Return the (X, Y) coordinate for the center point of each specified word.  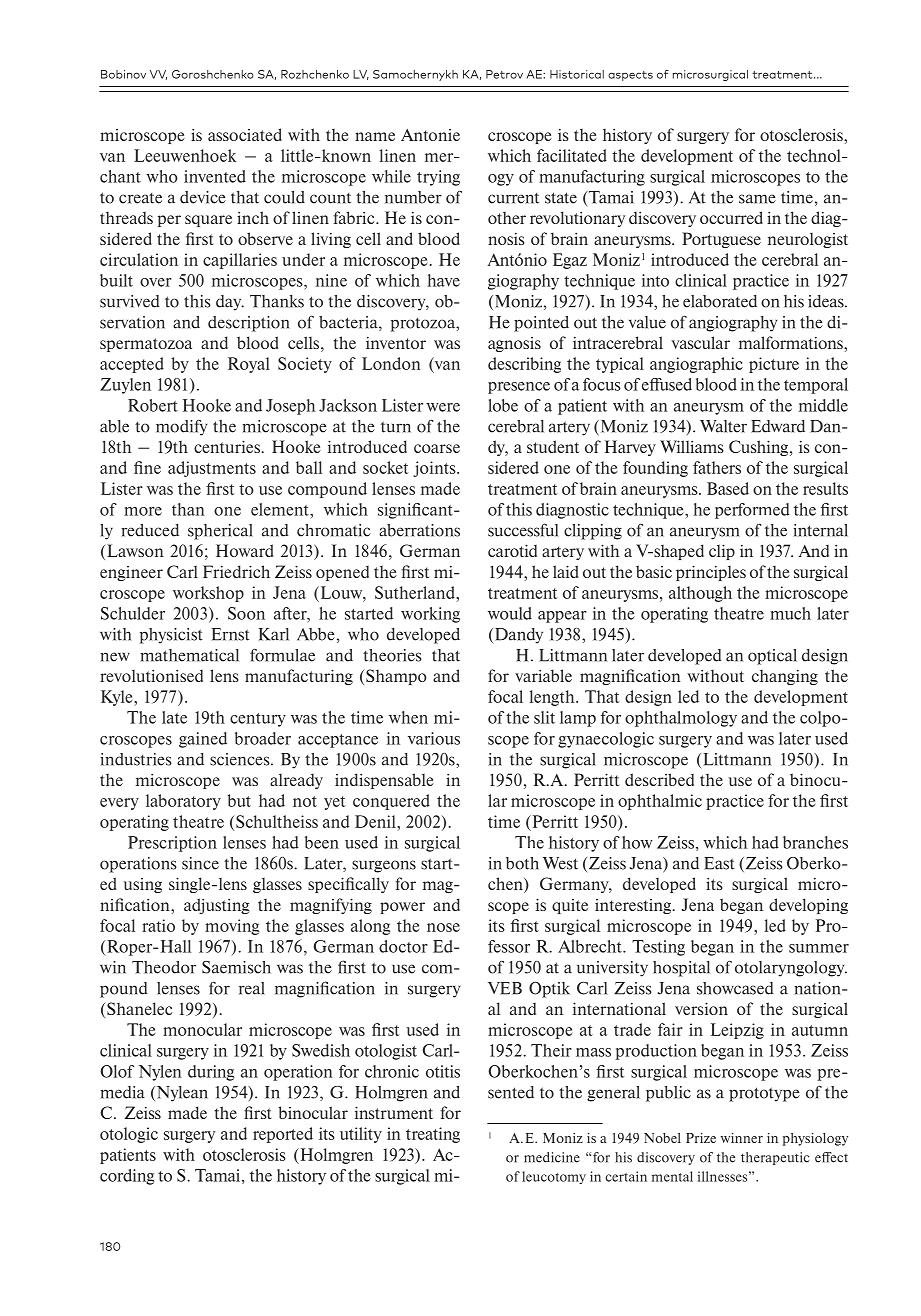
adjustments (212, 469)
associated (245, 134)
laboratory (183, 802)
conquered (391, 802)
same (757, 199)
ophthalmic (660, 802)
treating (433, 1135)
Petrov (504, 74)
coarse (437, 448)
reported (283, 1135)
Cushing (760, 448)
